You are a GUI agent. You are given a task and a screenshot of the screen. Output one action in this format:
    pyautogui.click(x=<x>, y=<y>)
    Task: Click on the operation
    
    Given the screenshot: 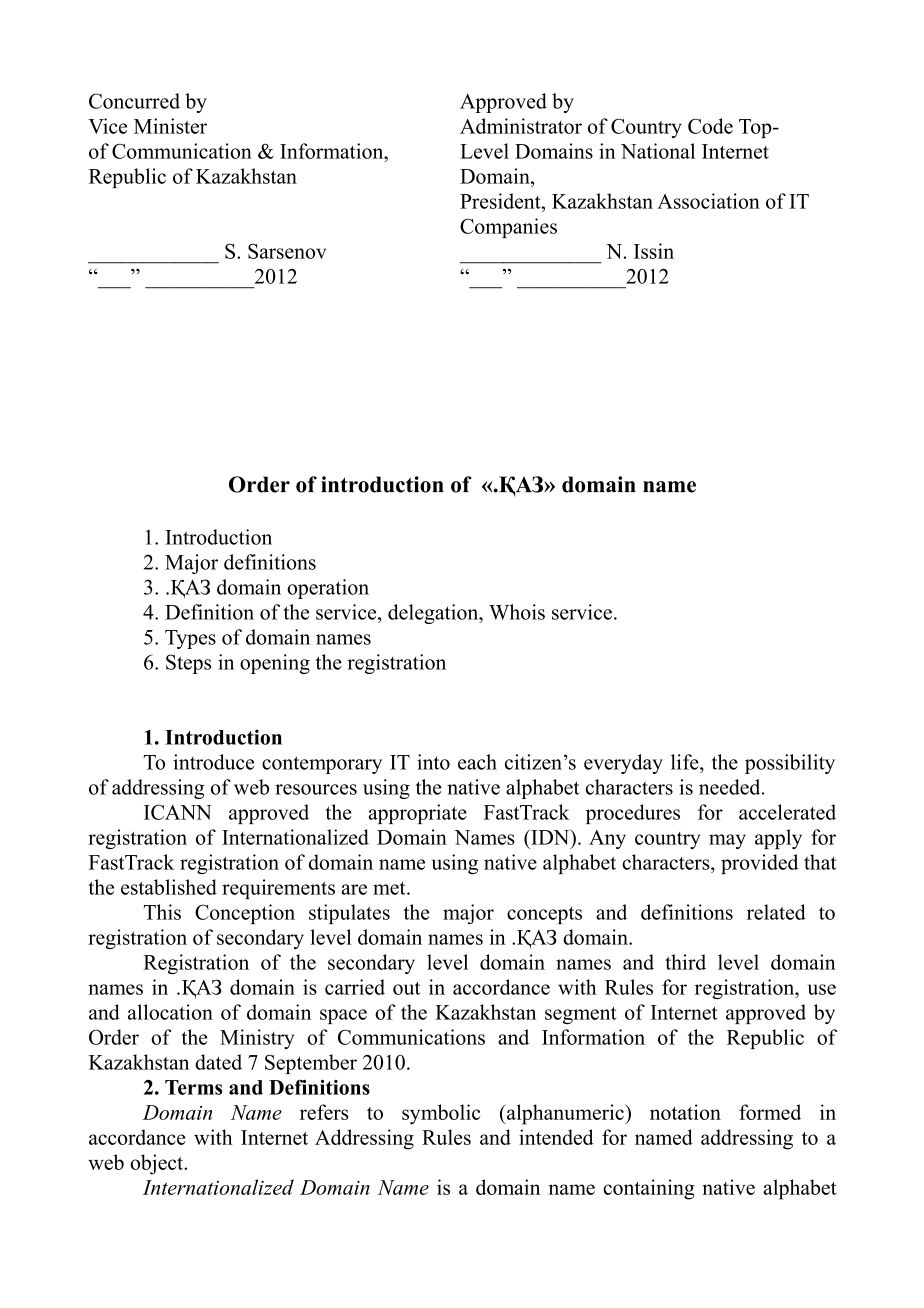 What is the action you would take?
    pyautogui.click(x=328, y=589)
